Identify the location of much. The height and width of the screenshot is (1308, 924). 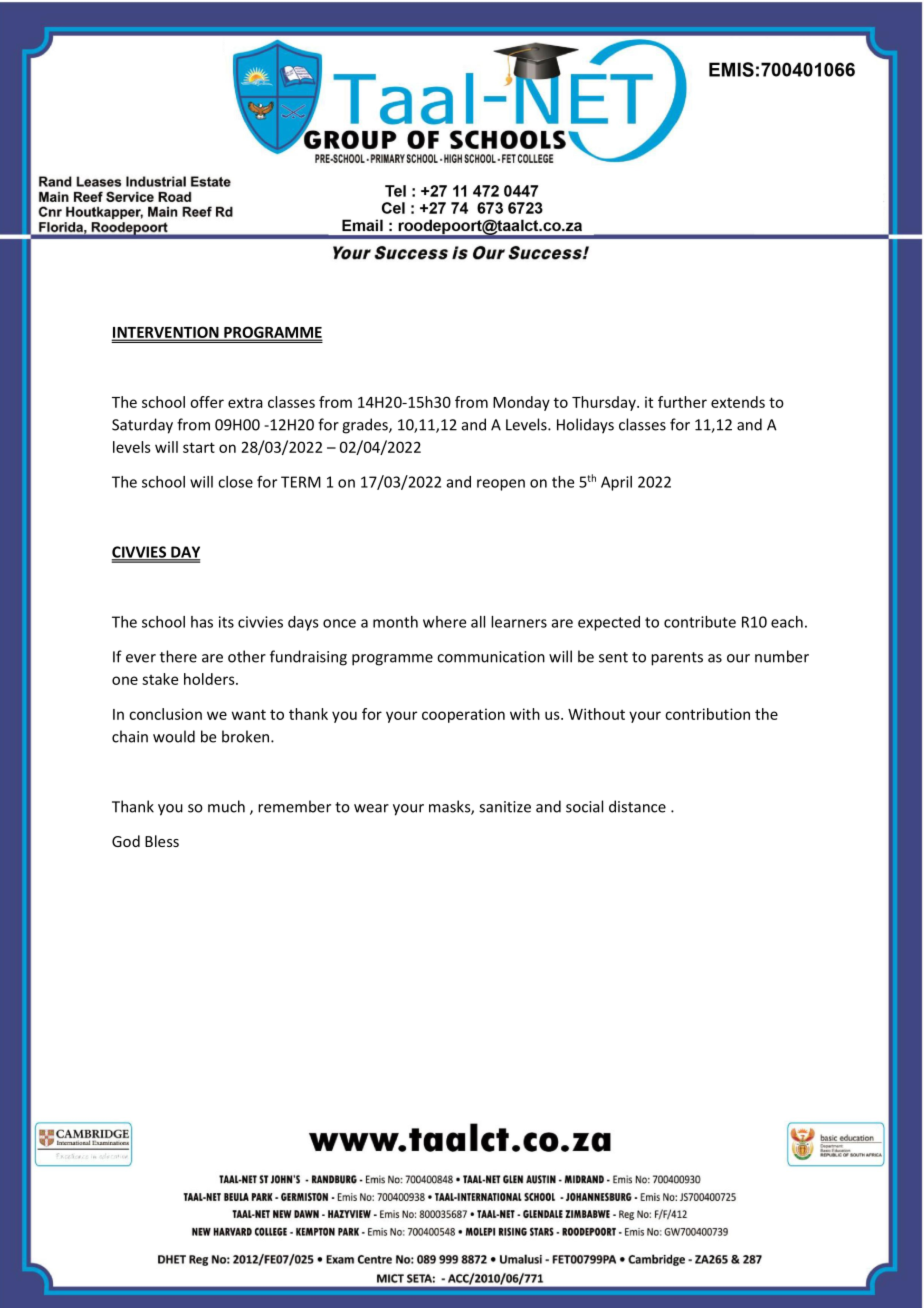
(226, 806).
